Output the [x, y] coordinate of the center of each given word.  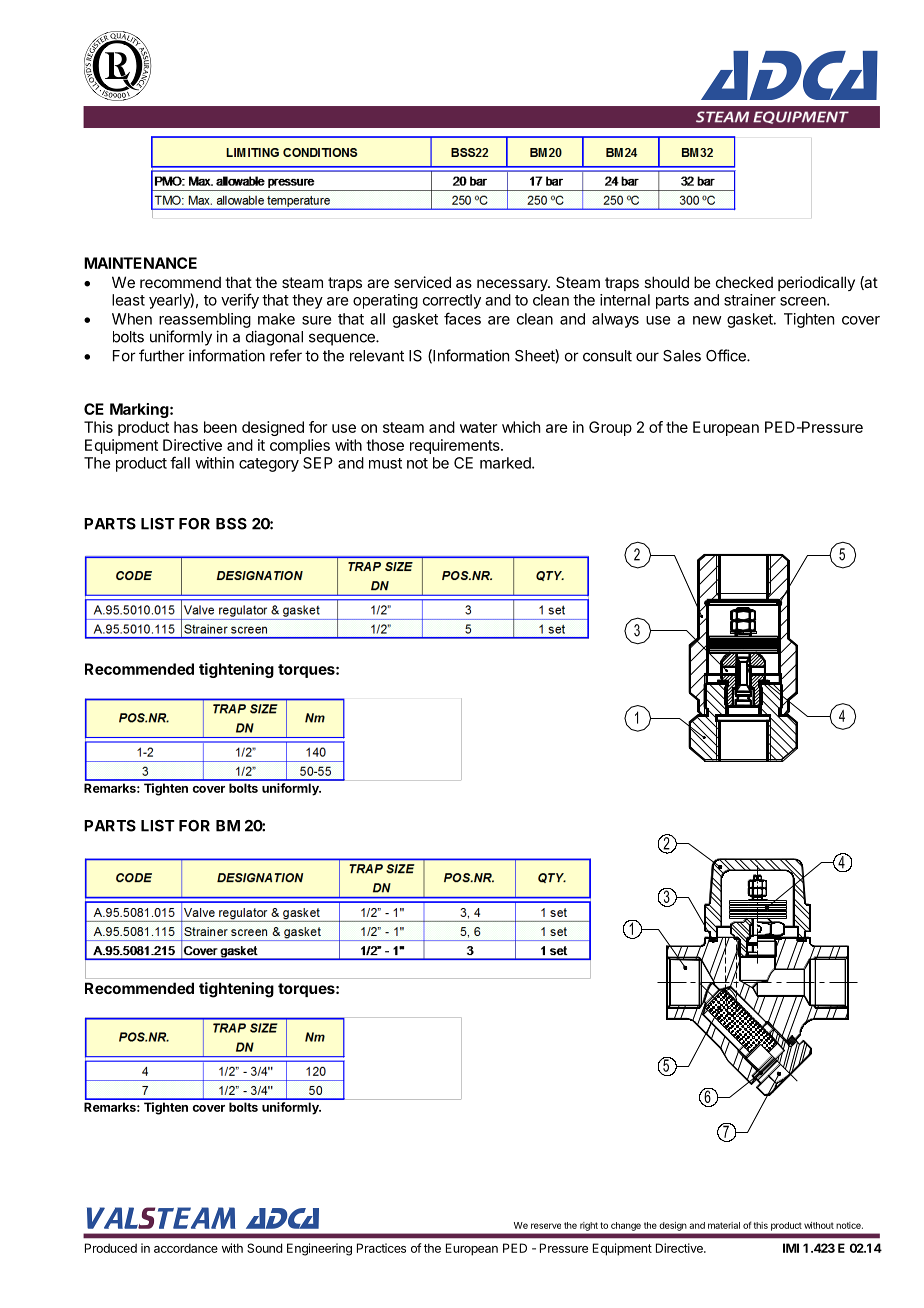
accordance [186, 1248]
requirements [456, 446]
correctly [452, 301]
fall [180, 462]
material [724, 1225]
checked [744, 282]
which [521, 427]
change [626, 1226]
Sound [264, 1248]
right [589, 1226]
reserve [546, 1226]
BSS [231, 524]
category [269, 465]
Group [610, 428]
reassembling [205, 320]
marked [506, 463]
